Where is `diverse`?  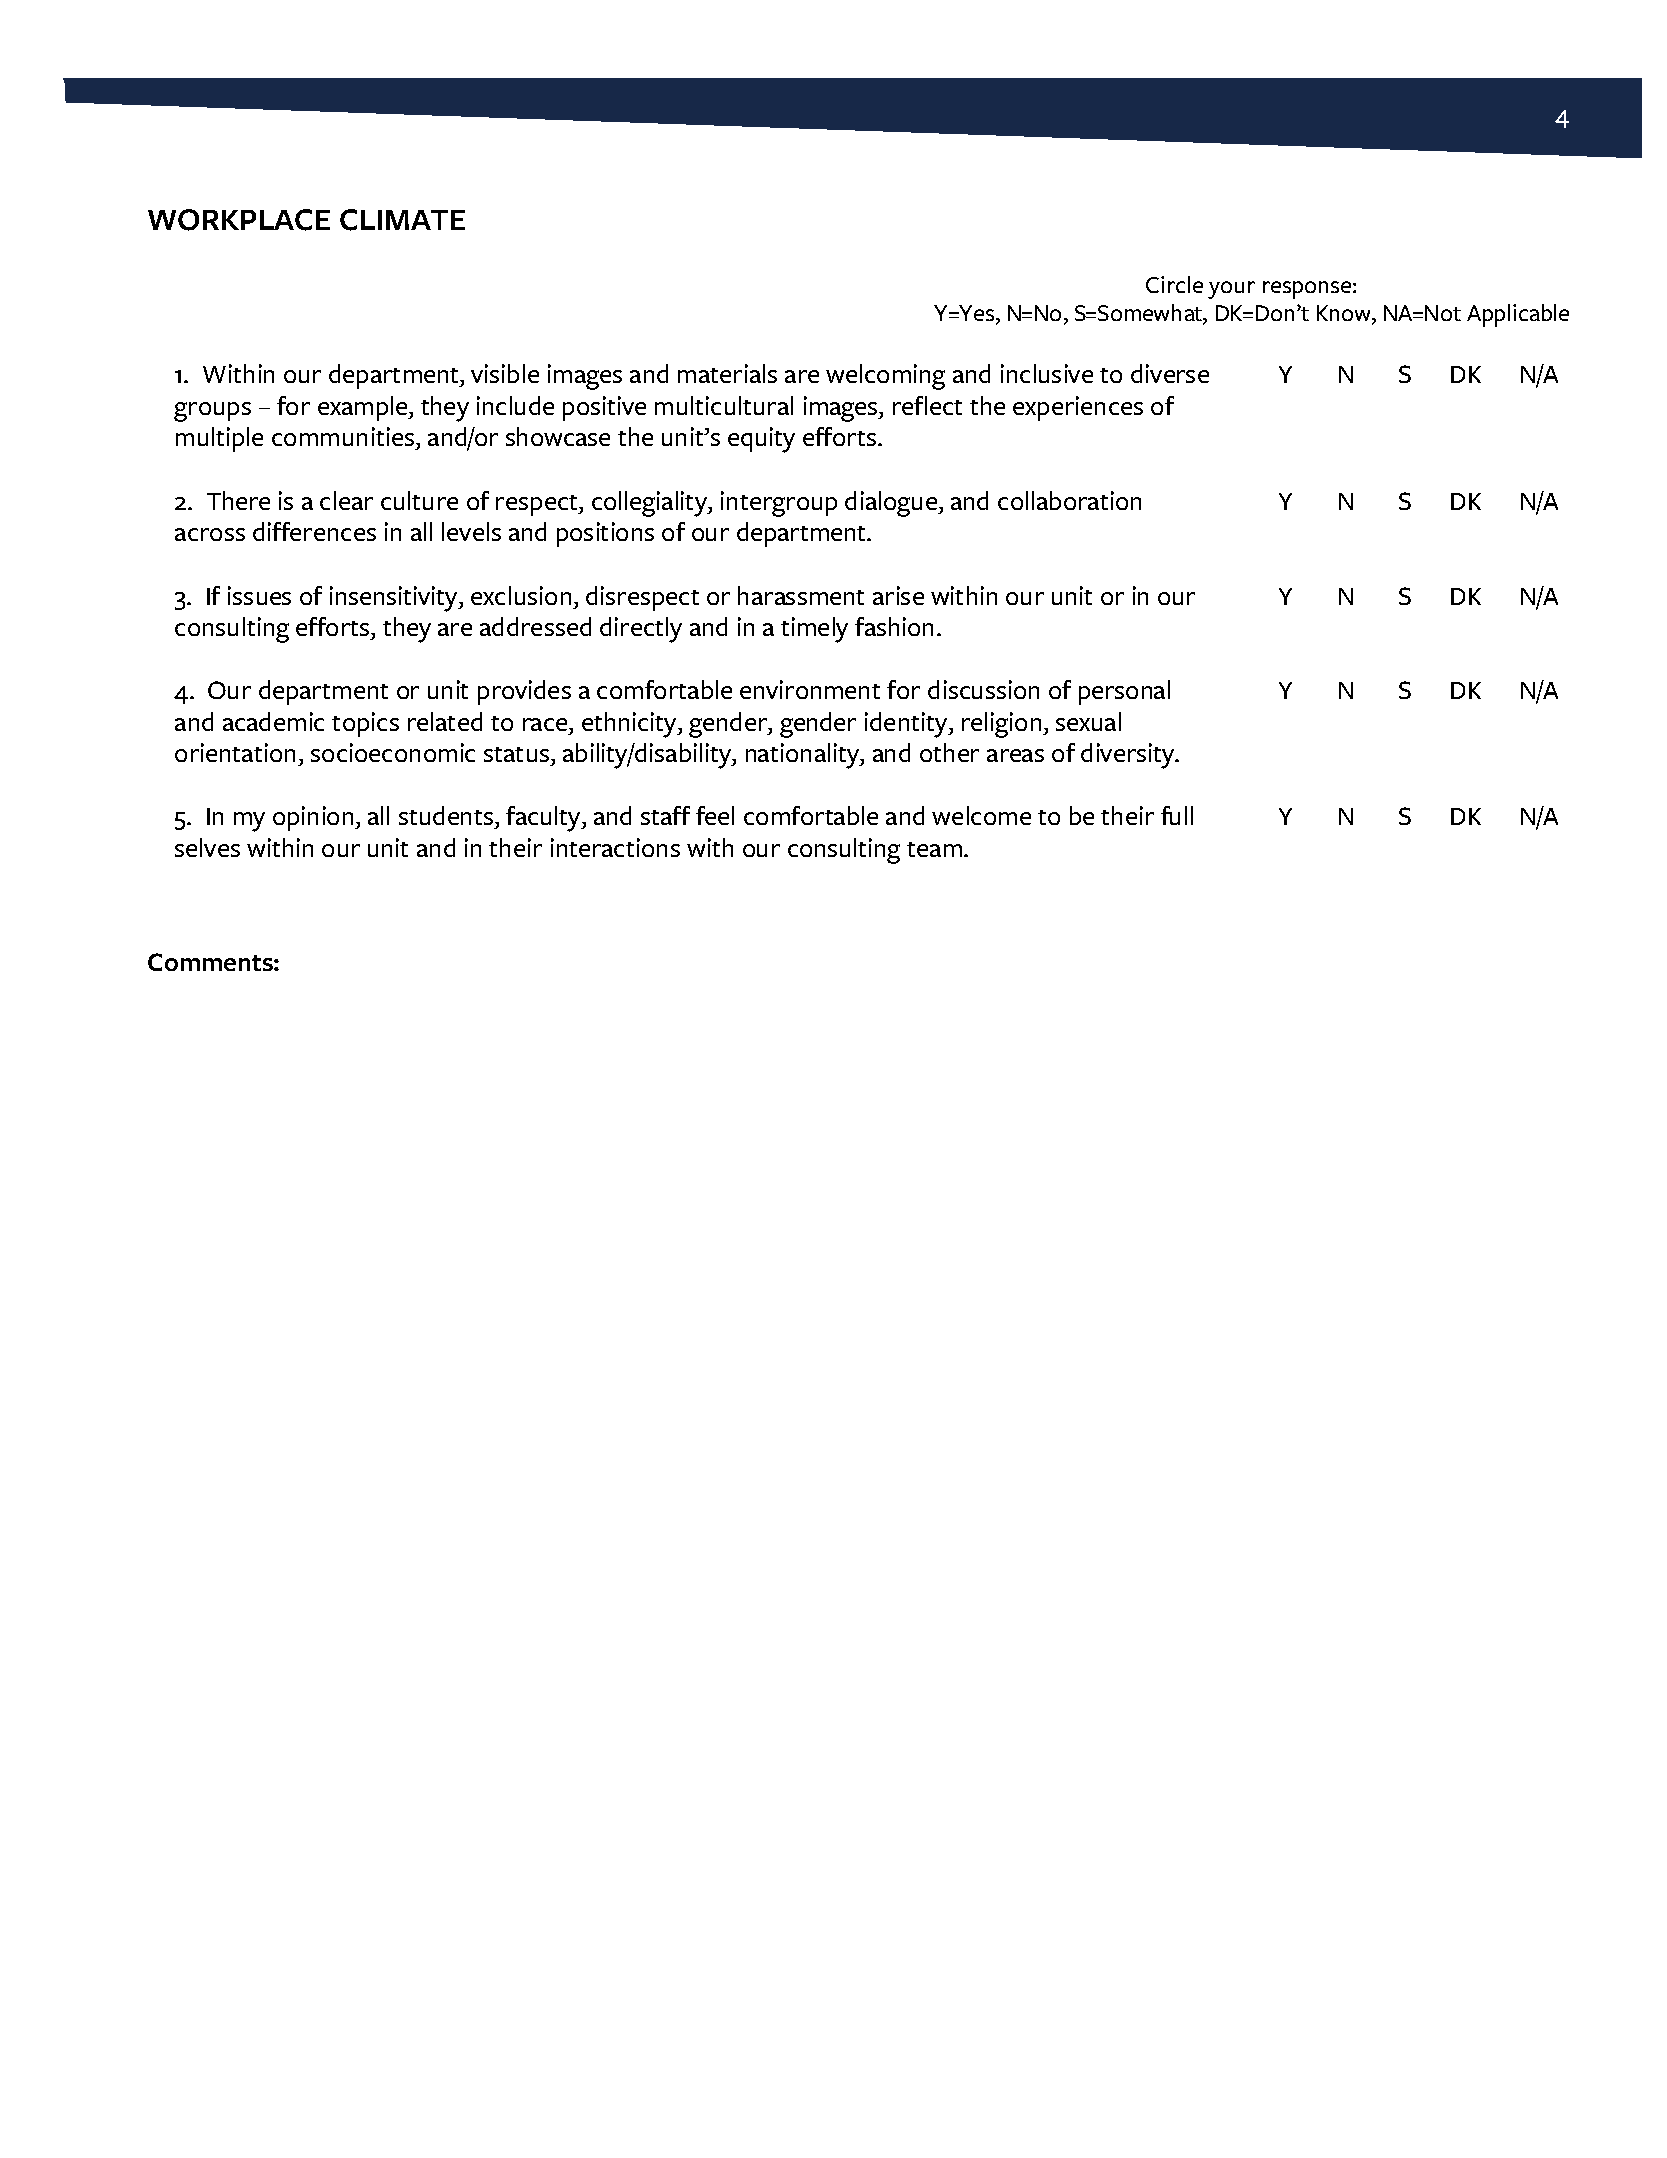 diverse is located at coordinates (1170, 373).
